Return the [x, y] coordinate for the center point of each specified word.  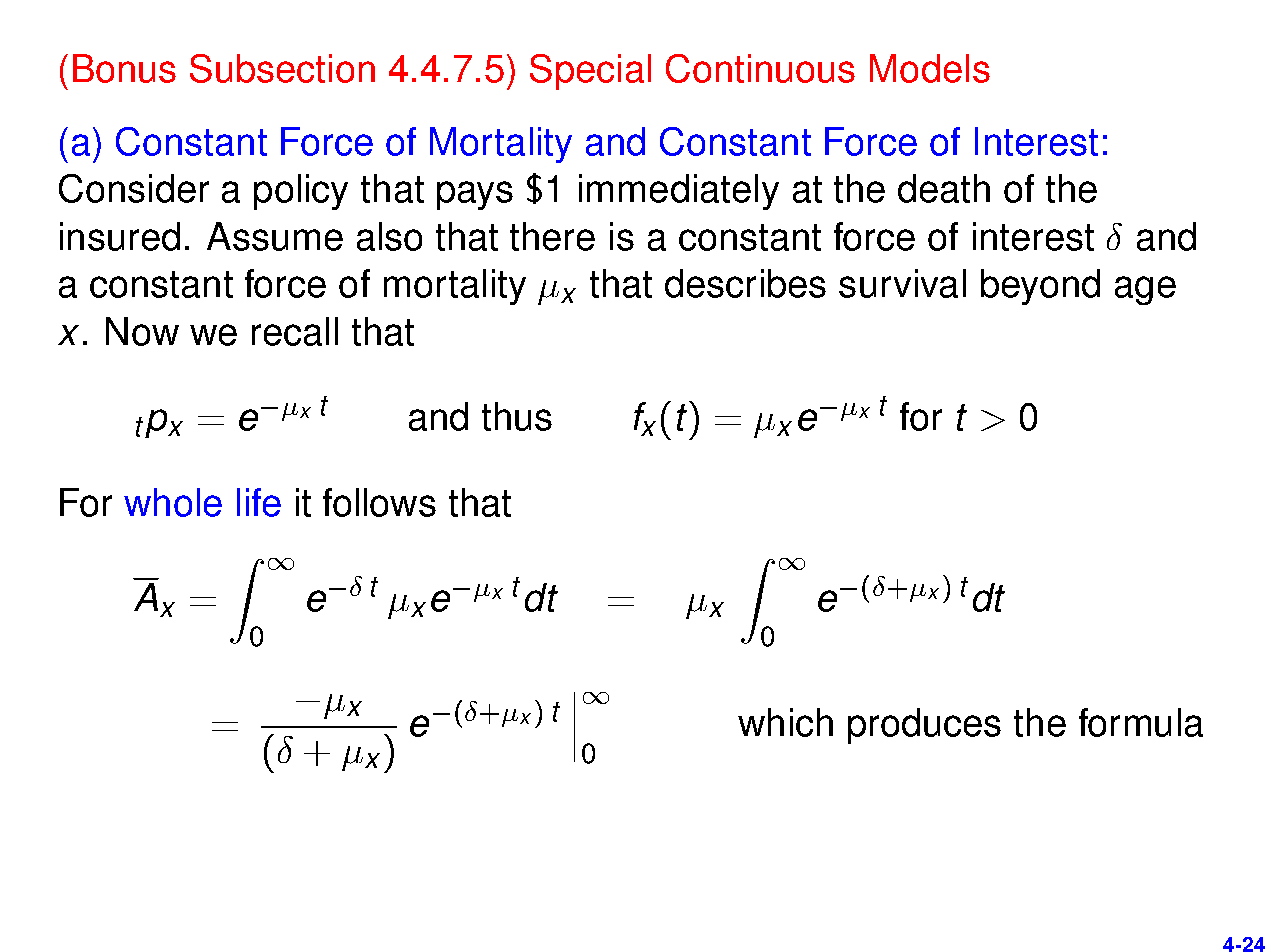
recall [295, 331]
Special [590, 72]
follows [379, 502]
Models [930, 68]
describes [745, 283]
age [1145, 290]
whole [173, 502]
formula [1141, 722]
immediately [679, 192]
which [785, 722]
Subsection [282, 68]
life [259, 502]
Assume [275, 236]
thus [517, 416]
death [944, 188]
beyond [1040, 287]
